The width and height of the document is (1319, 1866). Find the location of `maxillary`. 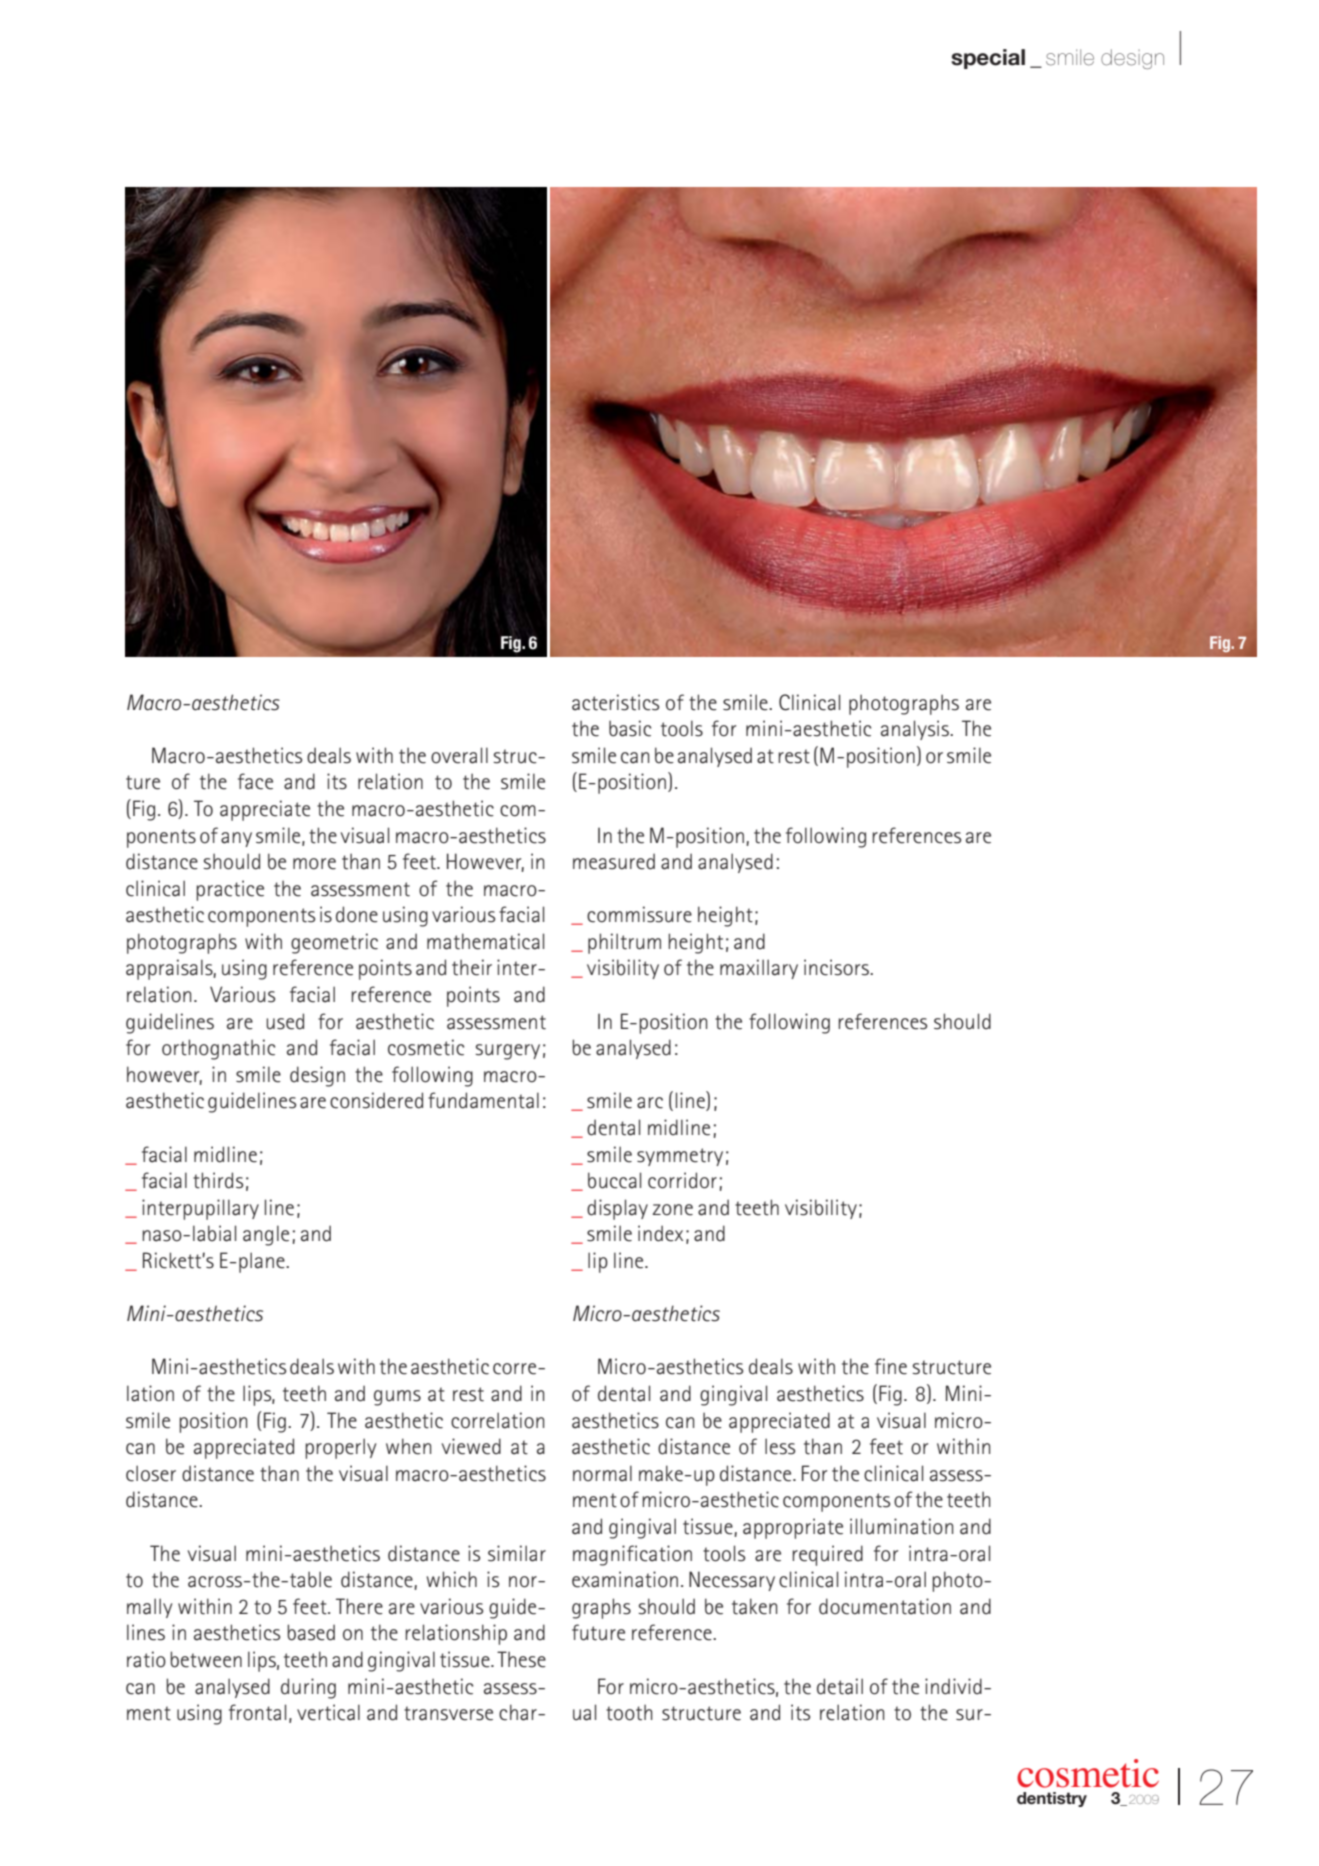

maxillary is located at coordinates (759, 969).
